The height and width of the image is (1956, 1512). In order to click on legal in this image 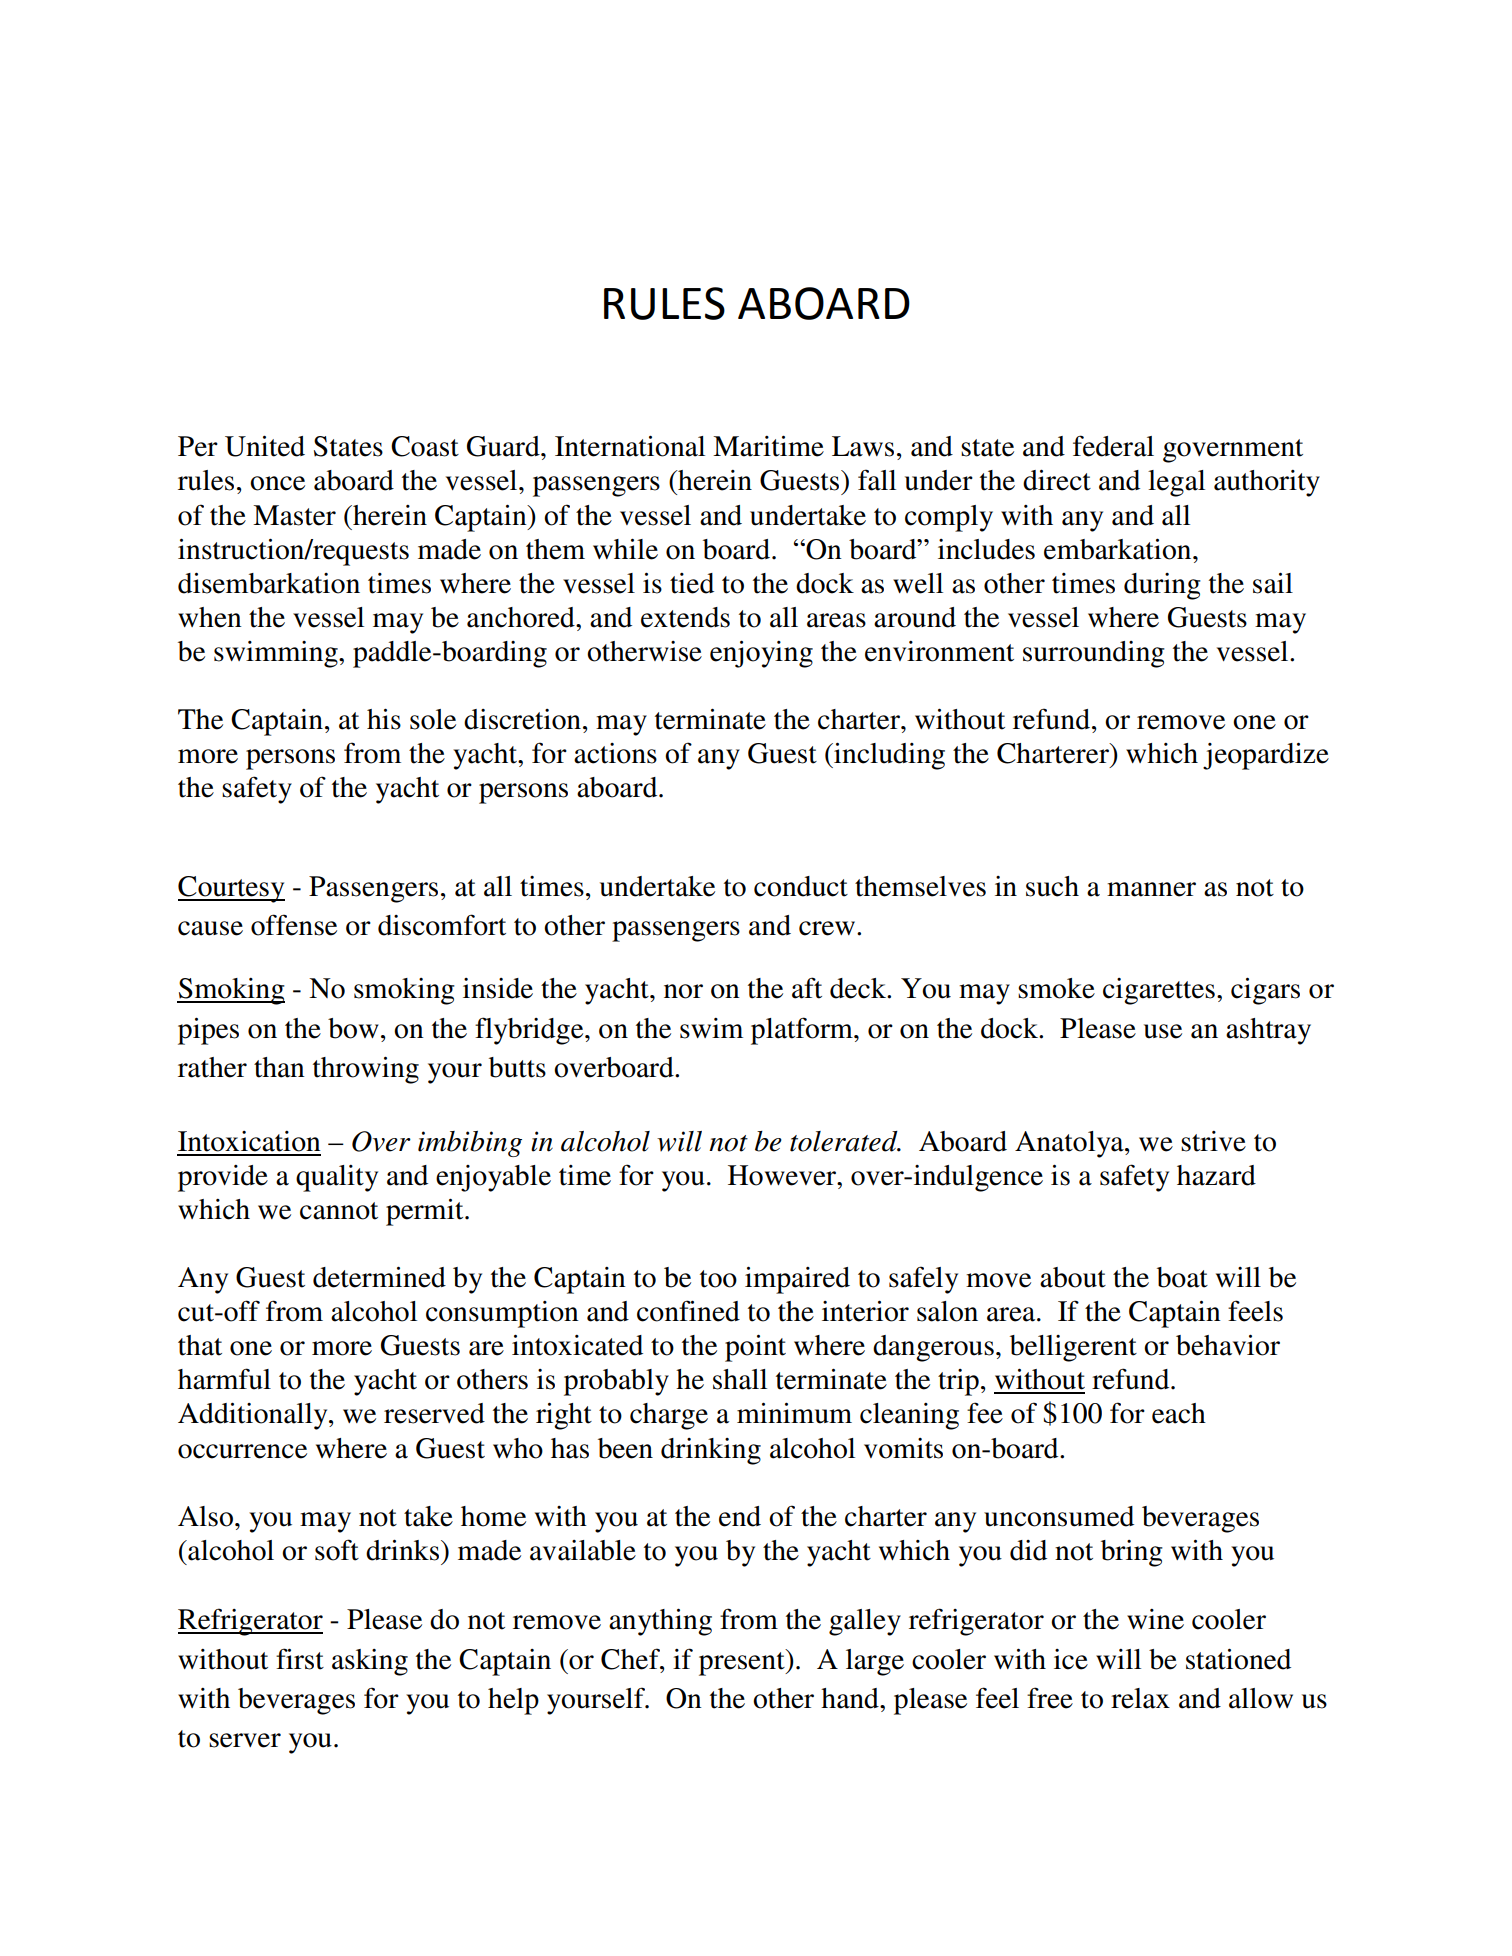, I will do `click(1176, 483)`.
